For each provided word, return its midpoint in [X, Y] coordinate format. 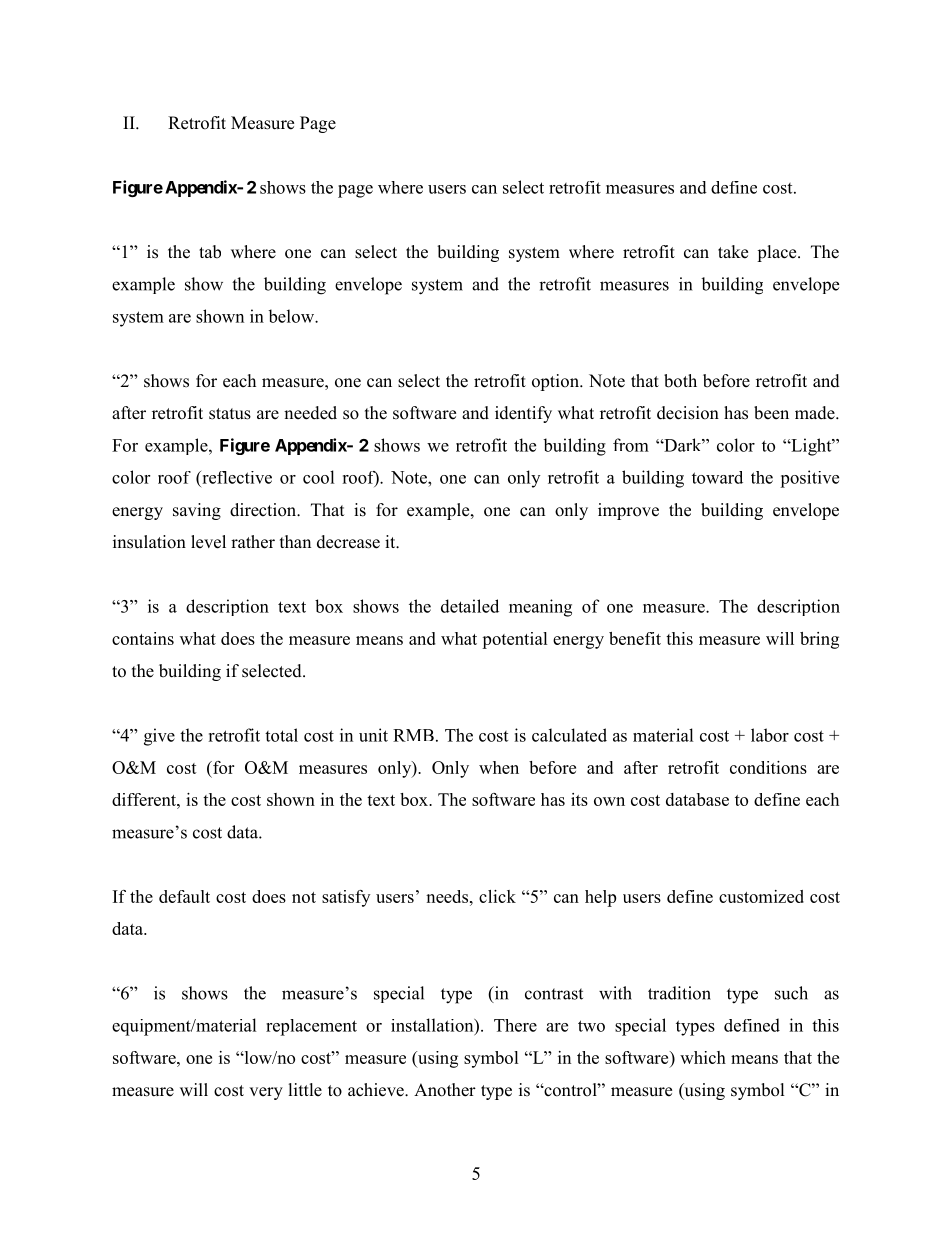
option [556, 382]
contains [143, 638]
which [703, 1057]
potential [515, 640]
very [266, 1093]
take [733, 252]
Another [445, 1090]
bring [819, 640]
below [292, 316]
